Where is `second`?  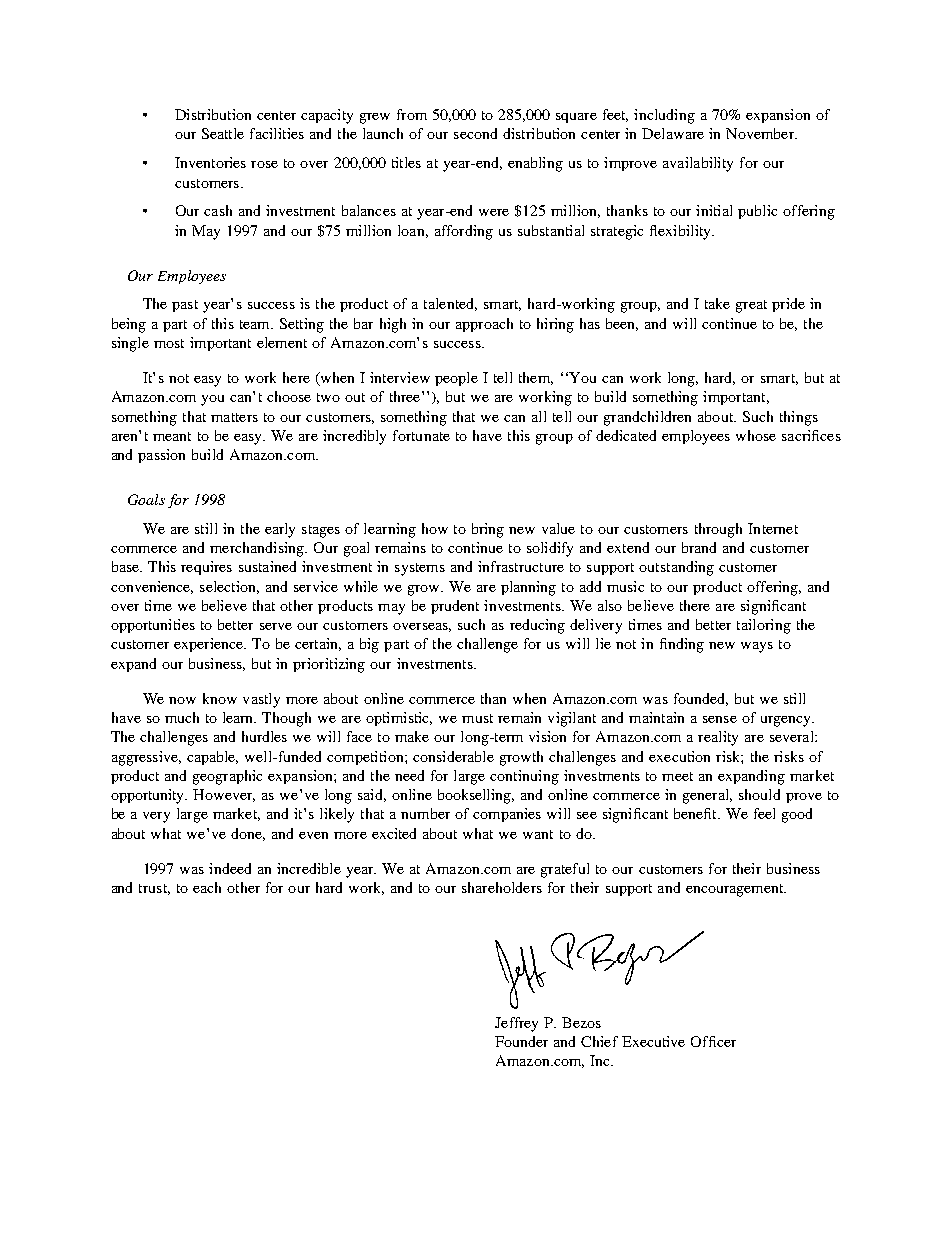
second is located at coordinates (475, 133).
